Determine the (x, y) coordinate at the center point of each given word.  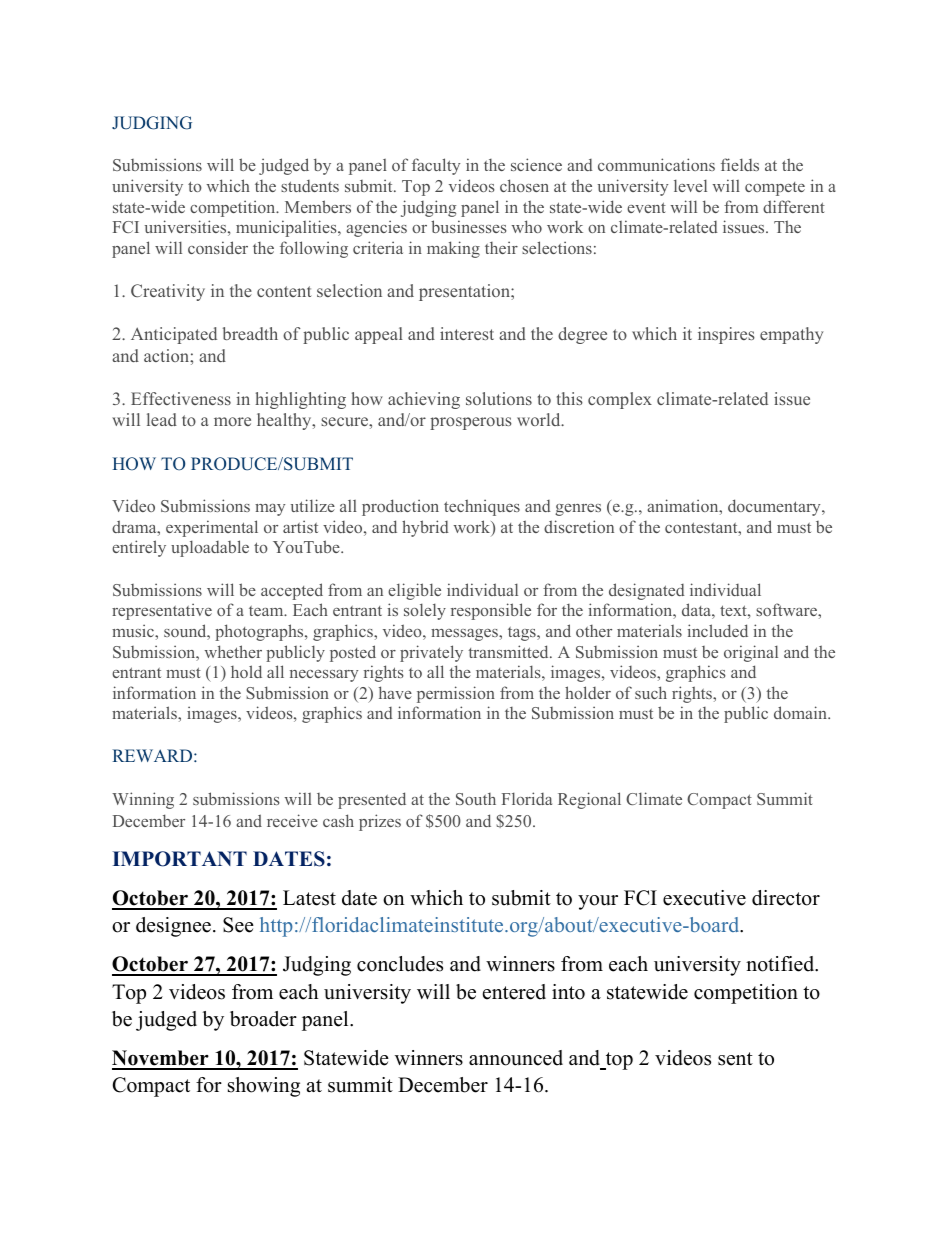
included (718, 630)
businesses (469, 226)
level (690, 185)
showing (264, 1087)
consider (218, 247)
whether (233, 651)
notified (781, 964)
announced (516, 1058)
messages (465, 635)
